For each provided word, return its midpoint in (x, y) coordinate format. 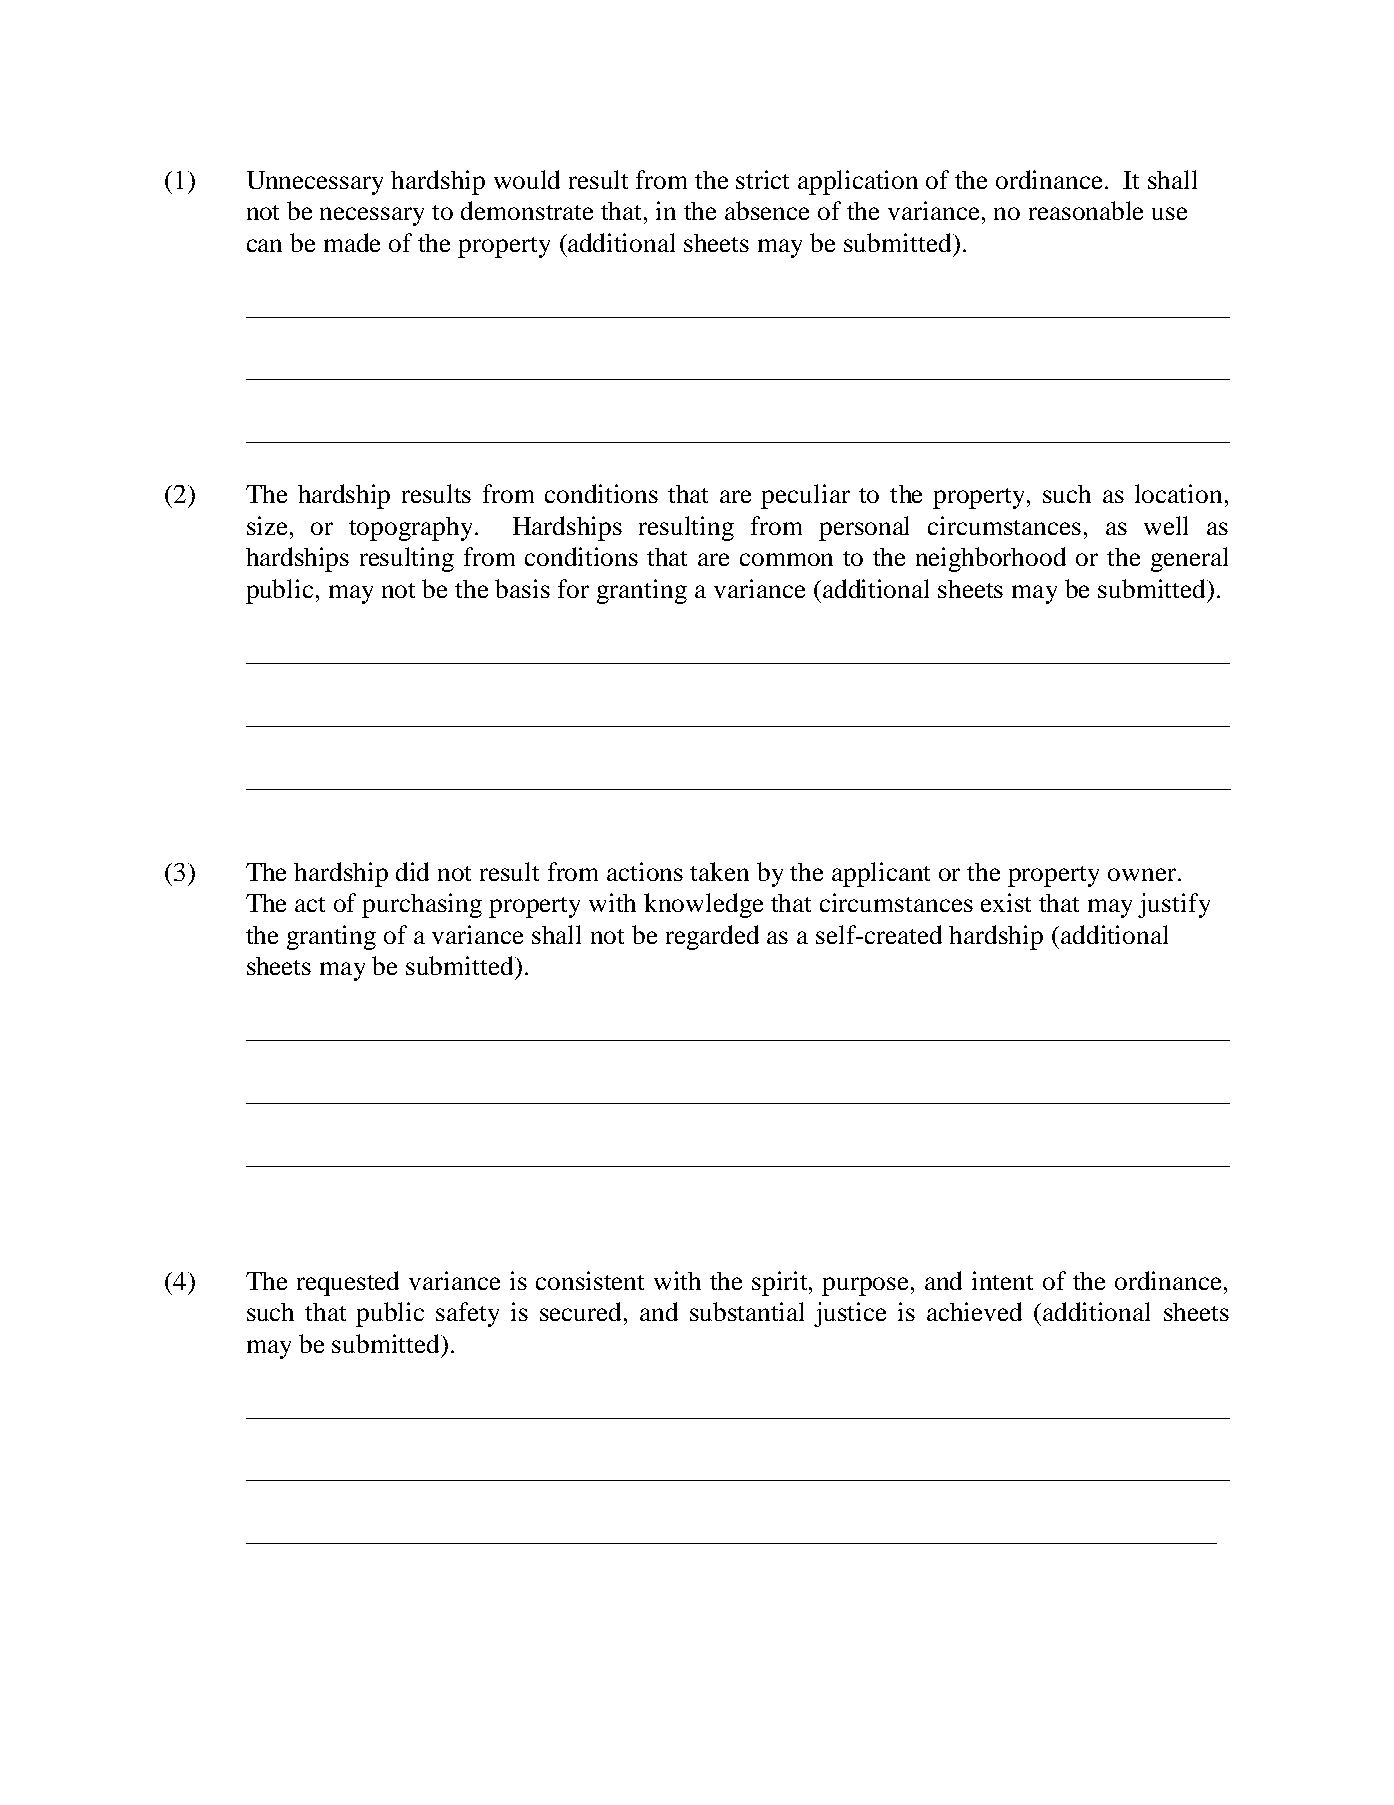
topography (412, 529)
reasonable (1086, 210)
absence (767, 210)
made (352, 242)
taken (719, 871)
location (1178, 493)
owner (1143, 874)
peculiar (805, 496)
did (412, 871)
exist (1006, 902)
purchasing (422, 905)
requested (348, 1283)
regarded (712, 937)
